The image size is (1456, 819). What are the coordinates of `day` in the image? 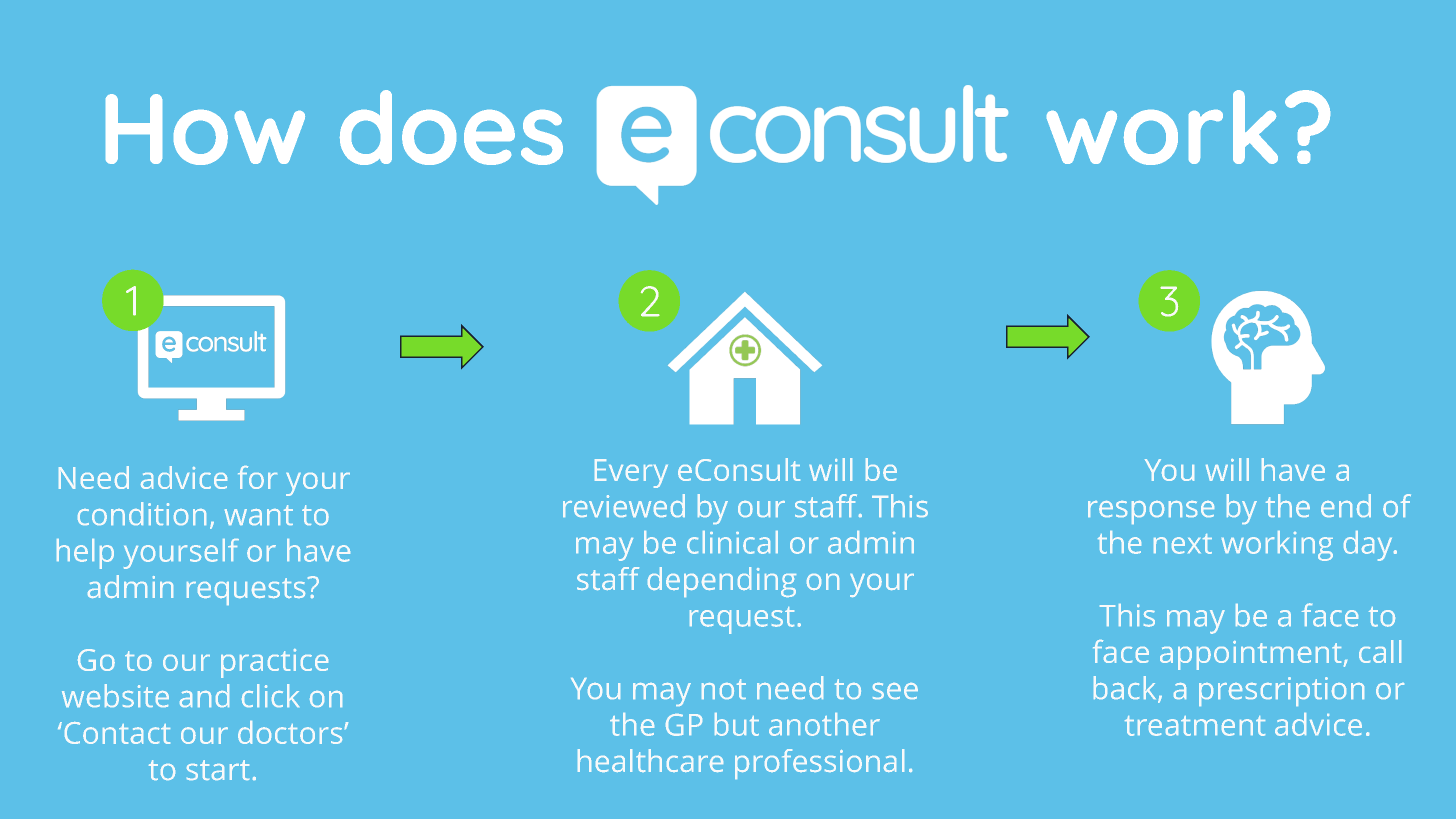 It's located at (1369, 546).
